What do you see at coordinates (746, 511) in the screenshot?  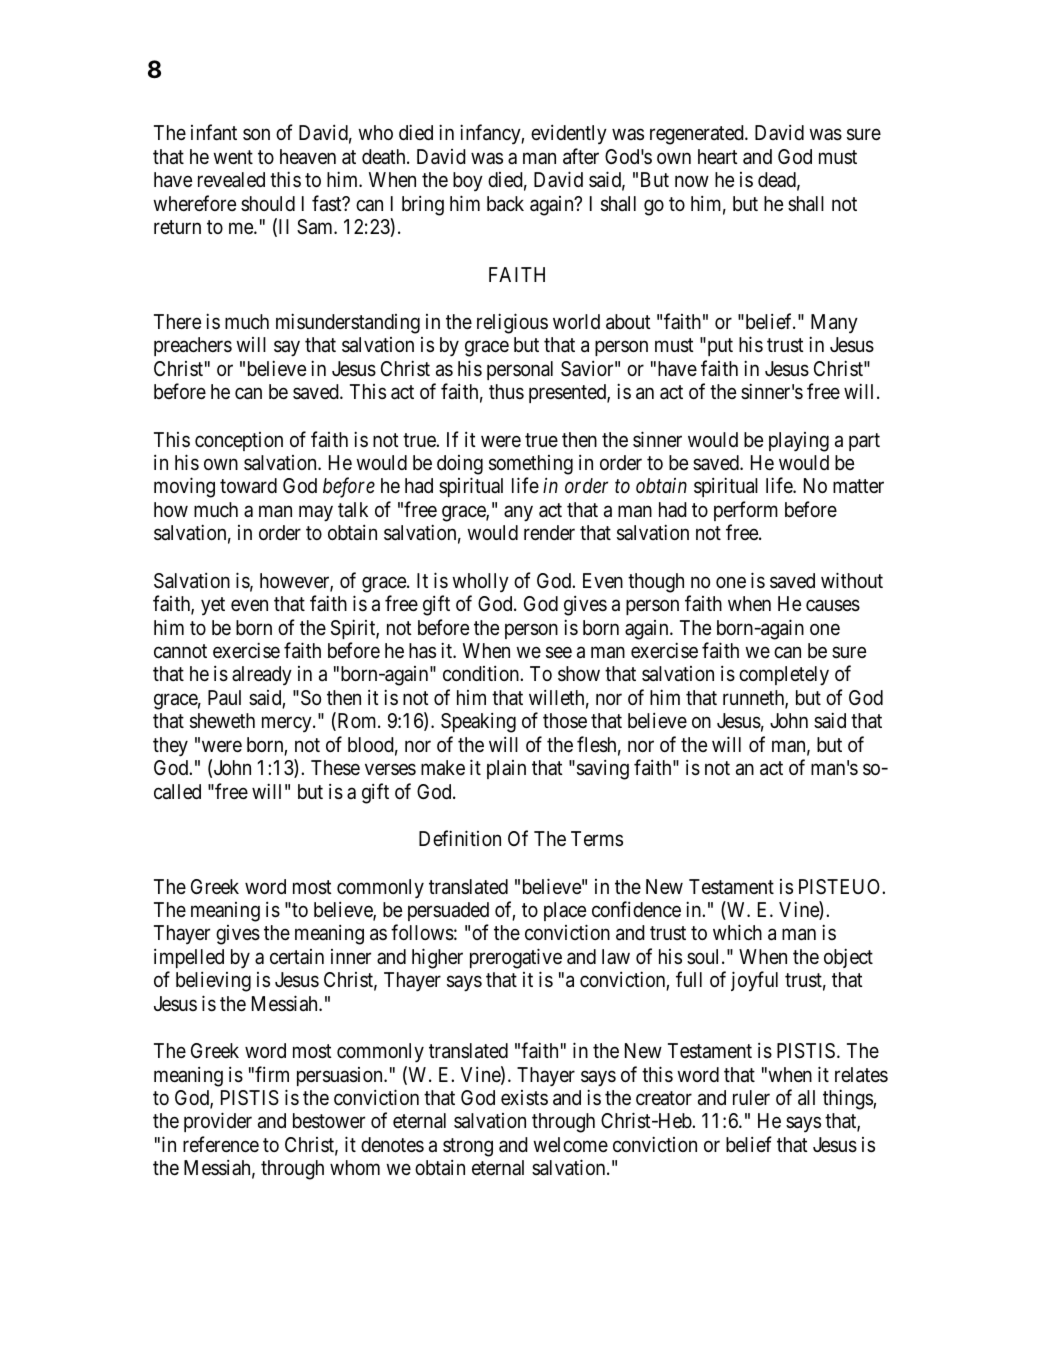 I see `perform` at bounding box center [746, 511].
